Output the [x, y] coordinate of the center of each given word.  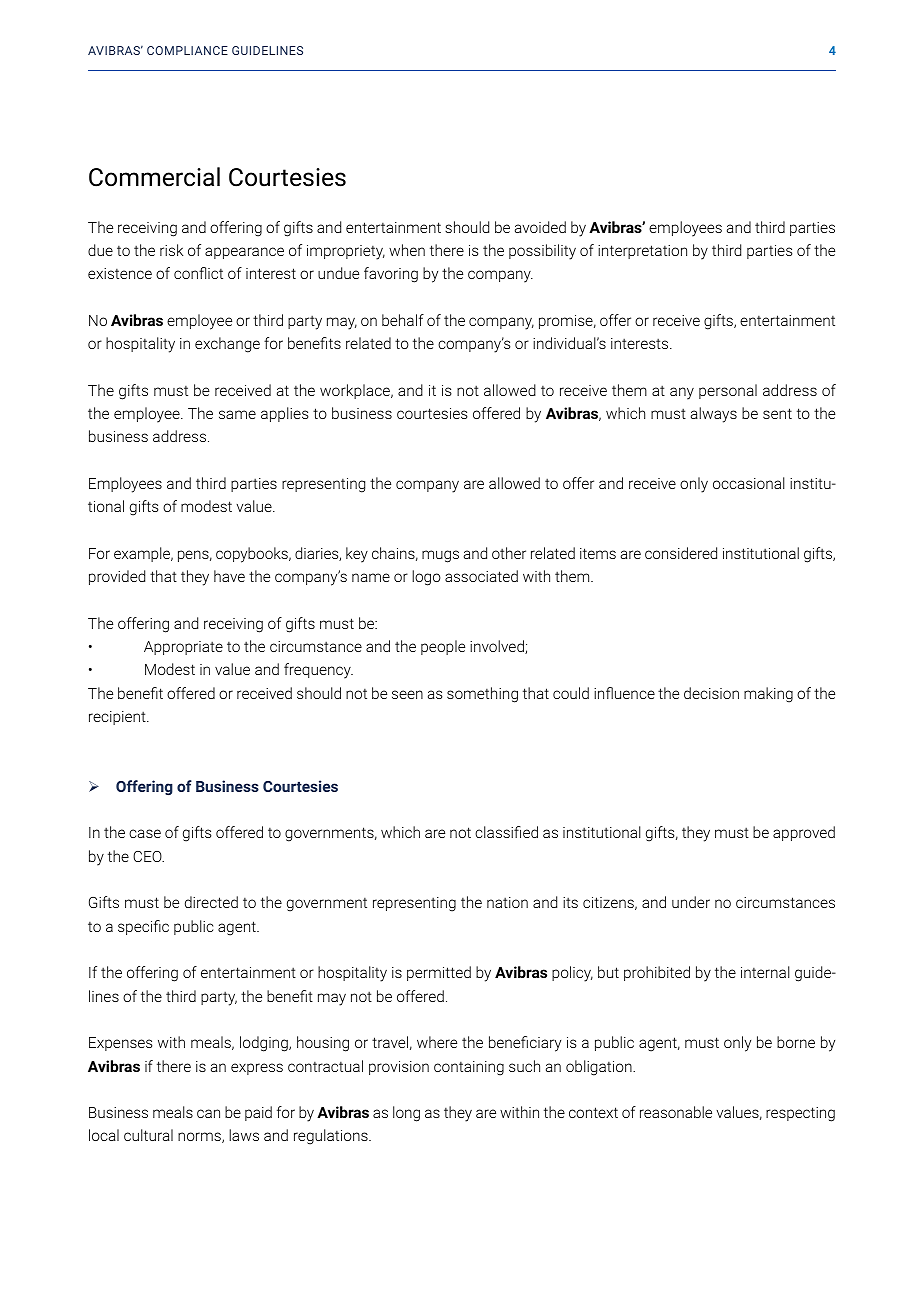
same [237, 414]
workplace [356, 391]
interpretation [642, 252]
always [714, 415]
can [208, 1113]
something [482, 695]
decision [711, 693]
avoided [540, 227]
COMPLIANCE [187, 50]
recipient [118, 718]
